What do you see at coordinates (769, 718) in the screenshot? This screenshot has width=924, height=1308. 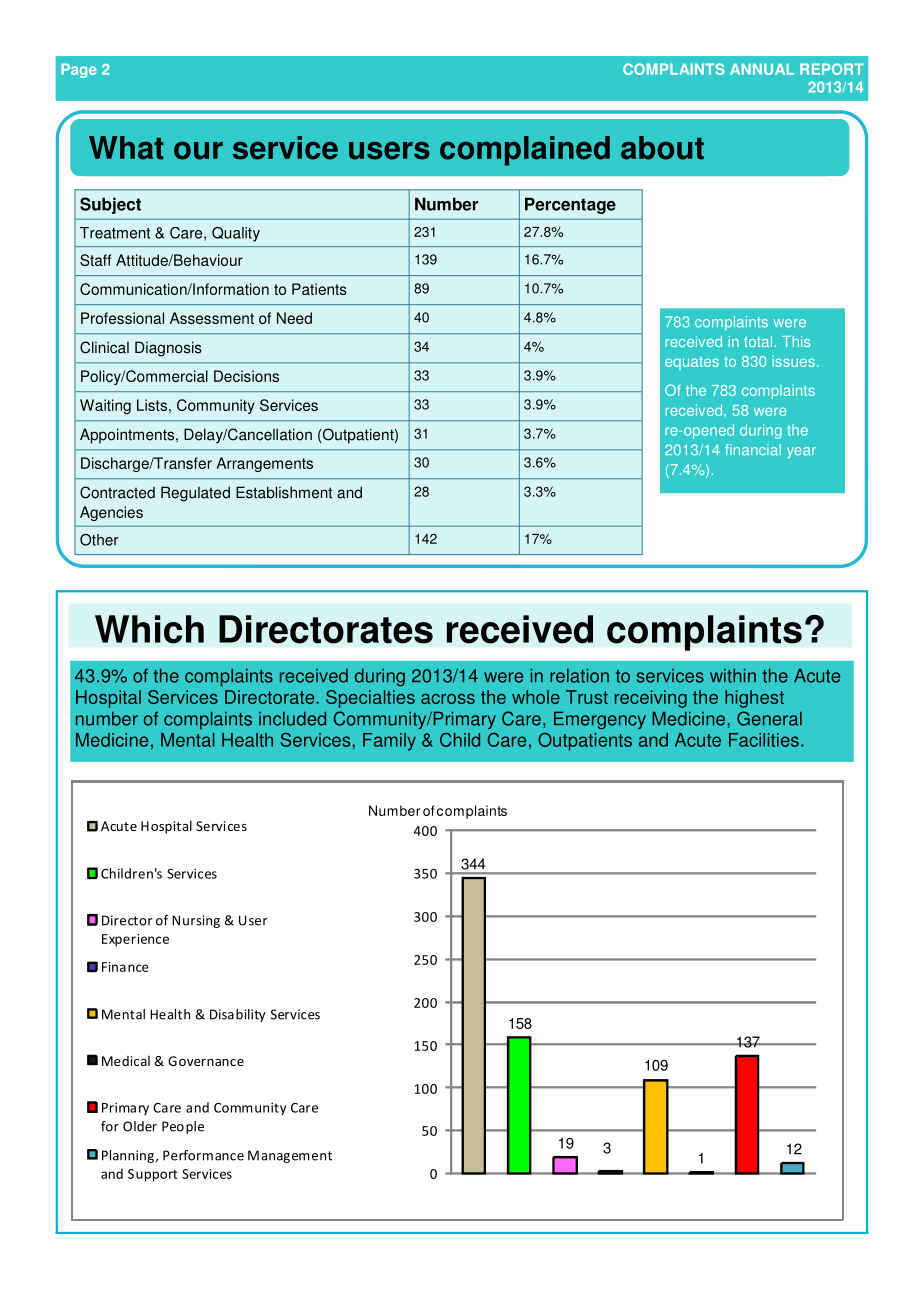 I see `General` at bounding box center [769, 718].
